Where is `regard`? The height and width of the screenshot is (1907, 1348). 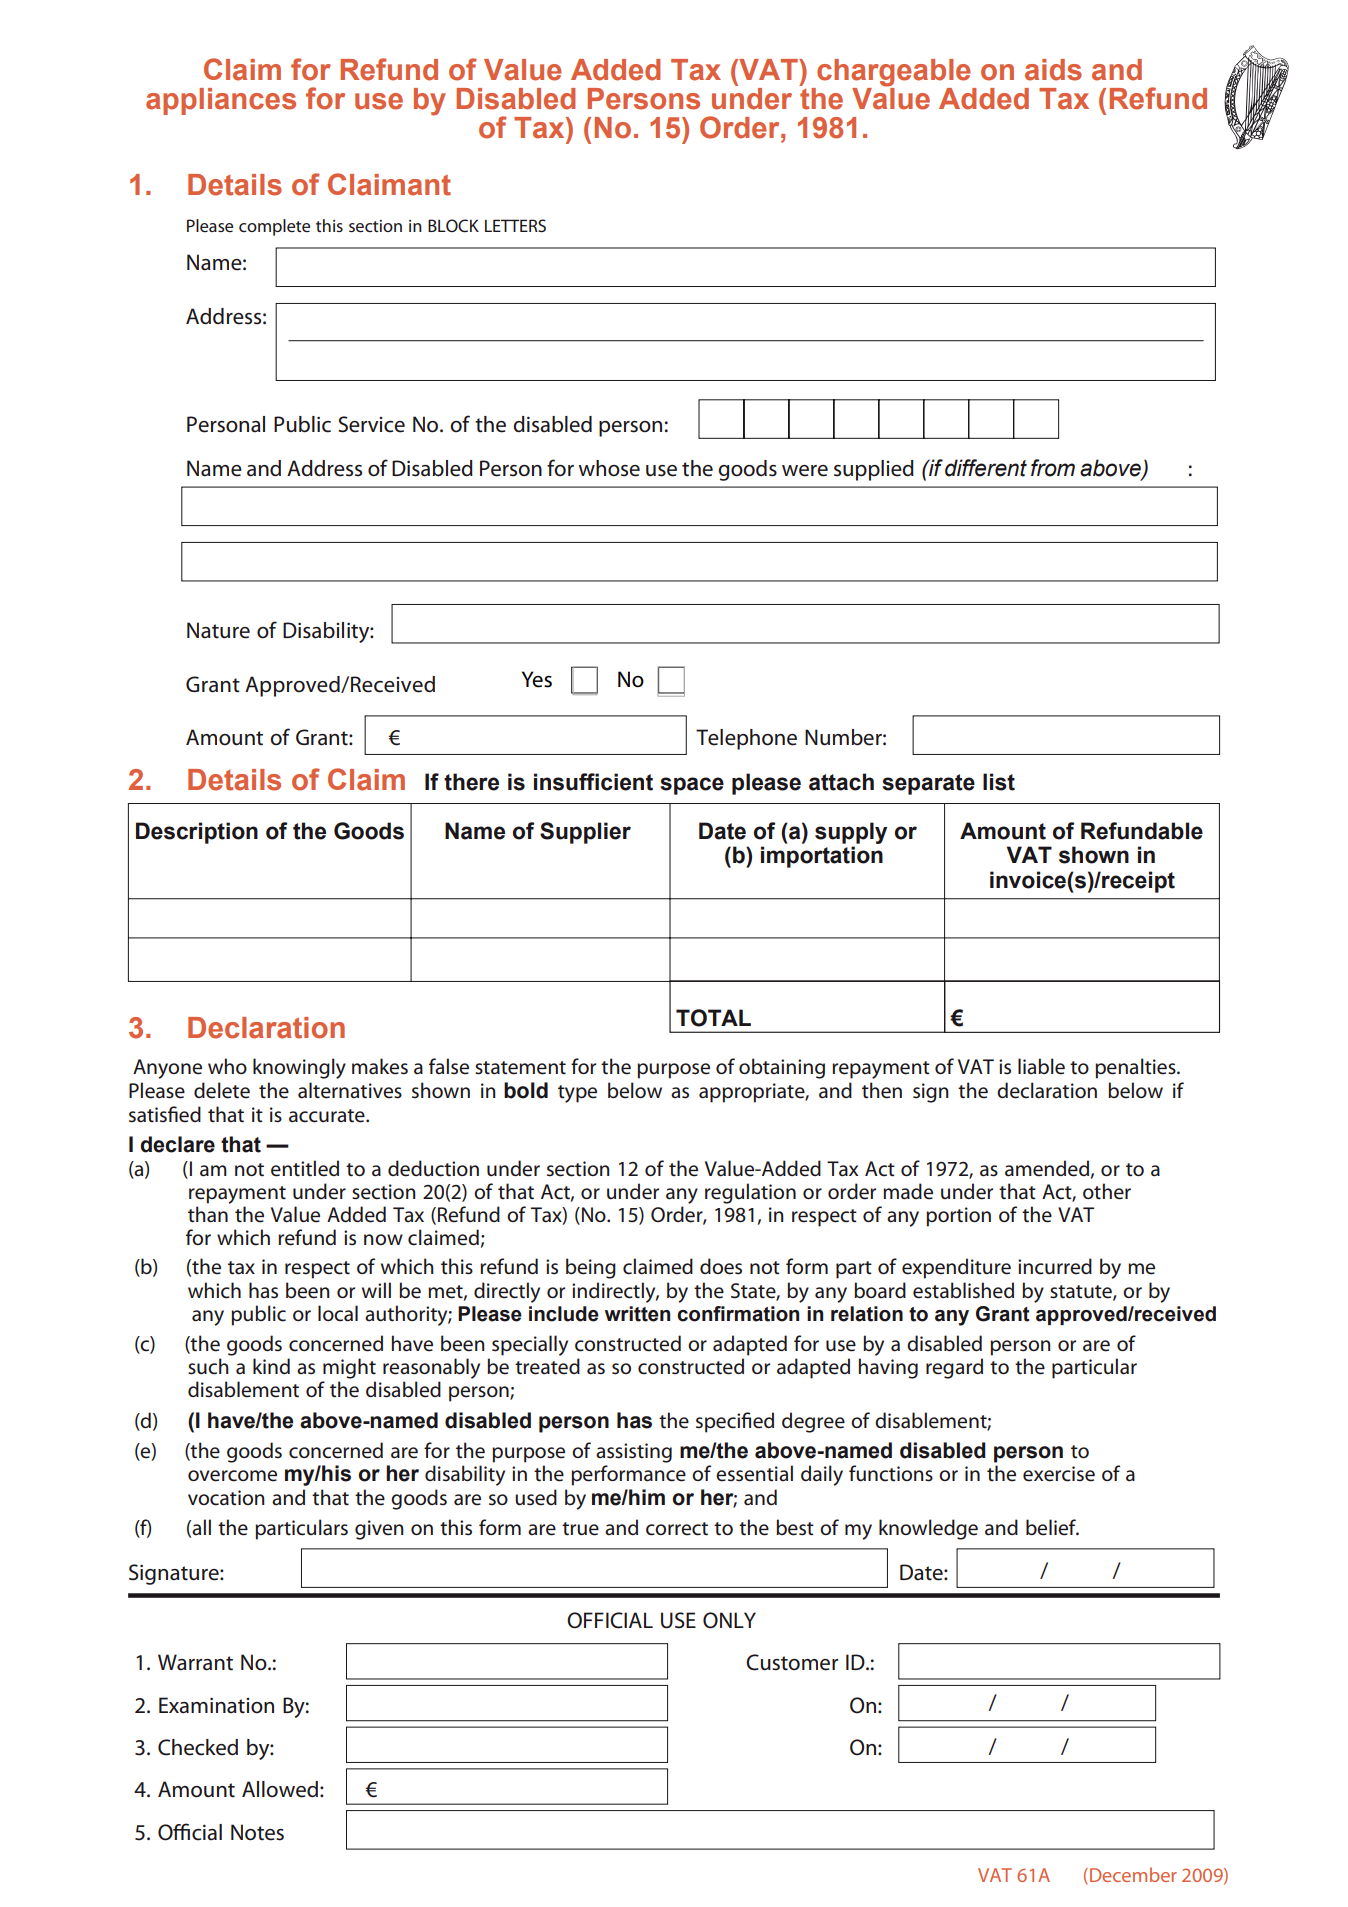
regard is located at coordinates (954, 1368).
